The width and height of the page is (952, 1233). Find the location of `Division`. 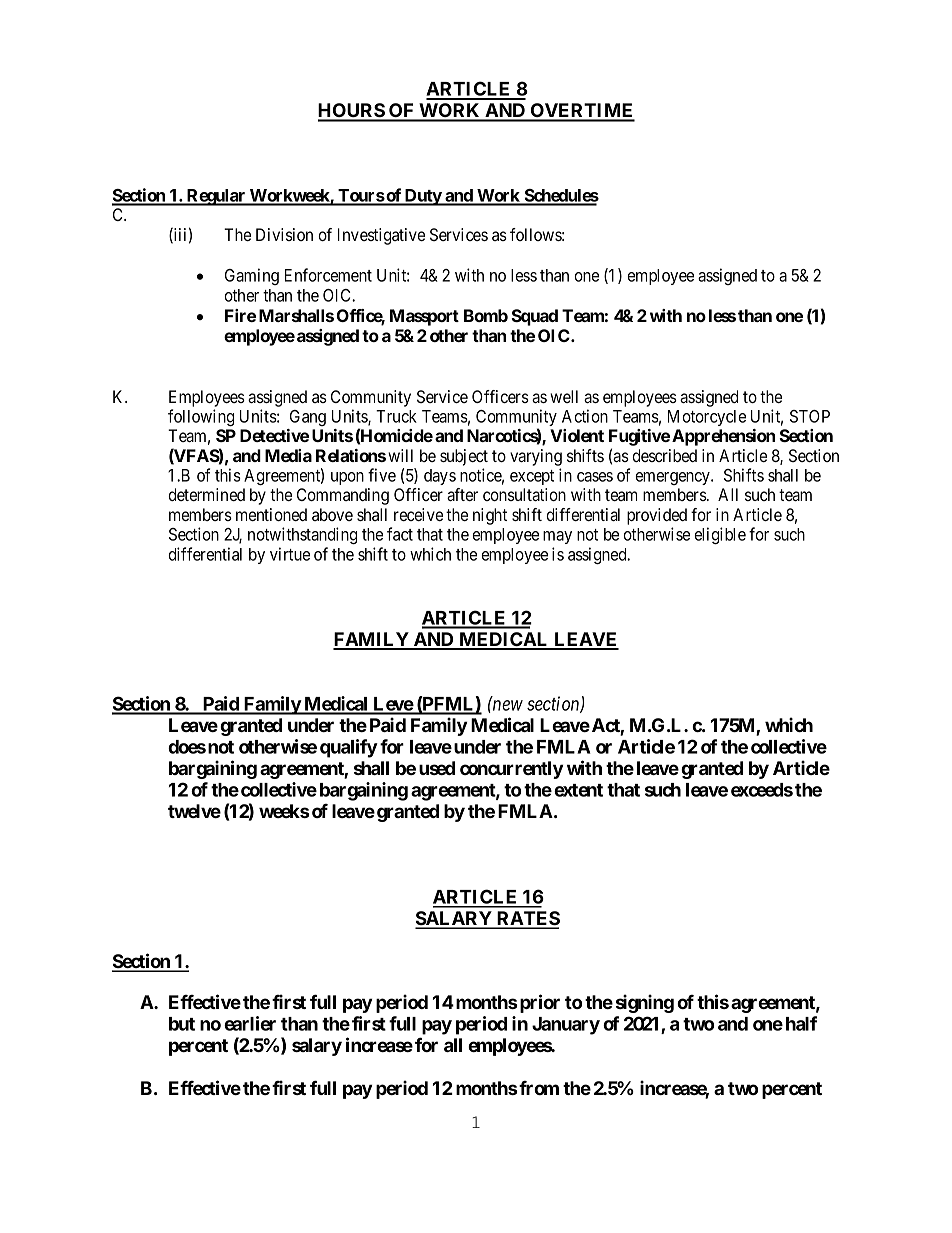

Division is located at coordinates (284, 234).
